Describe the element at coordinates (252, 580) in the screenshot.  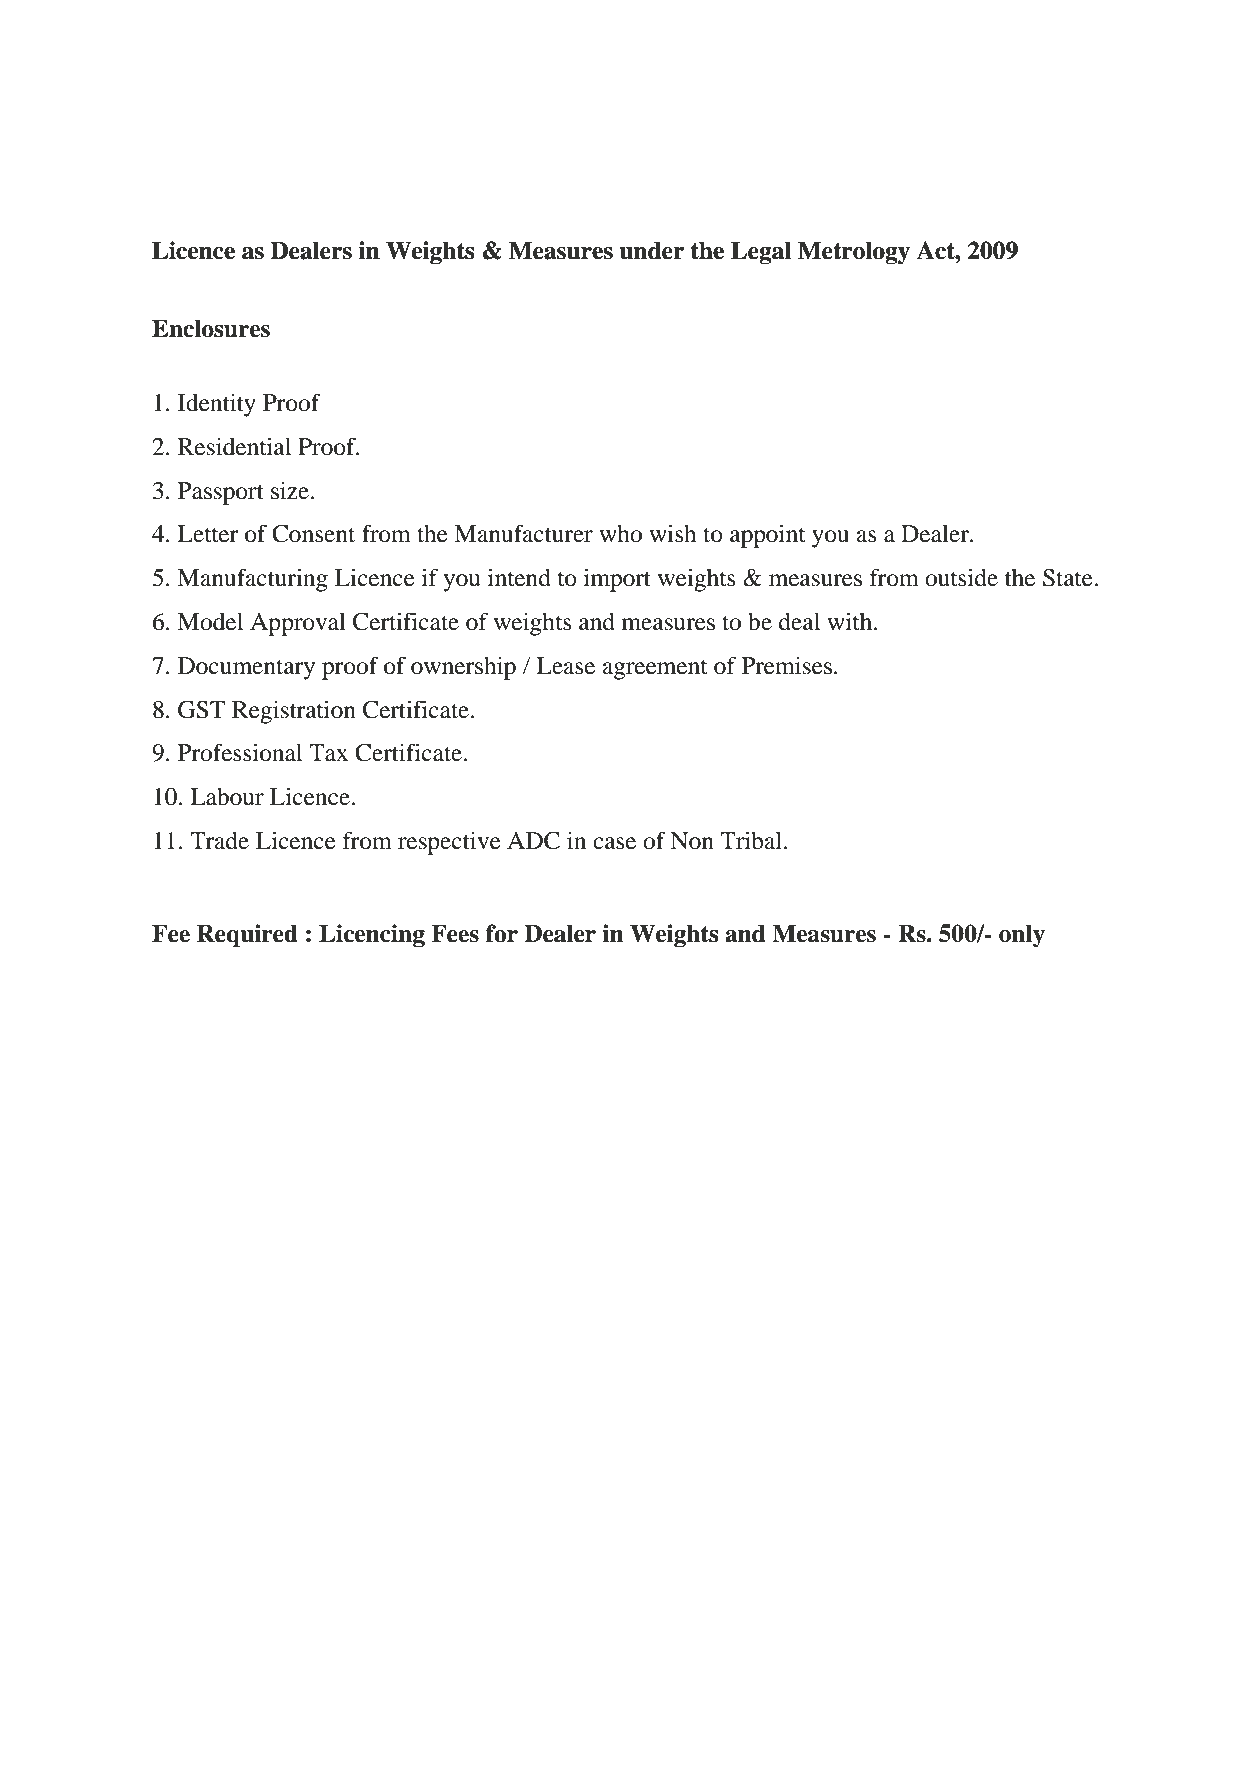
I see `Manufacturing` at that location.
